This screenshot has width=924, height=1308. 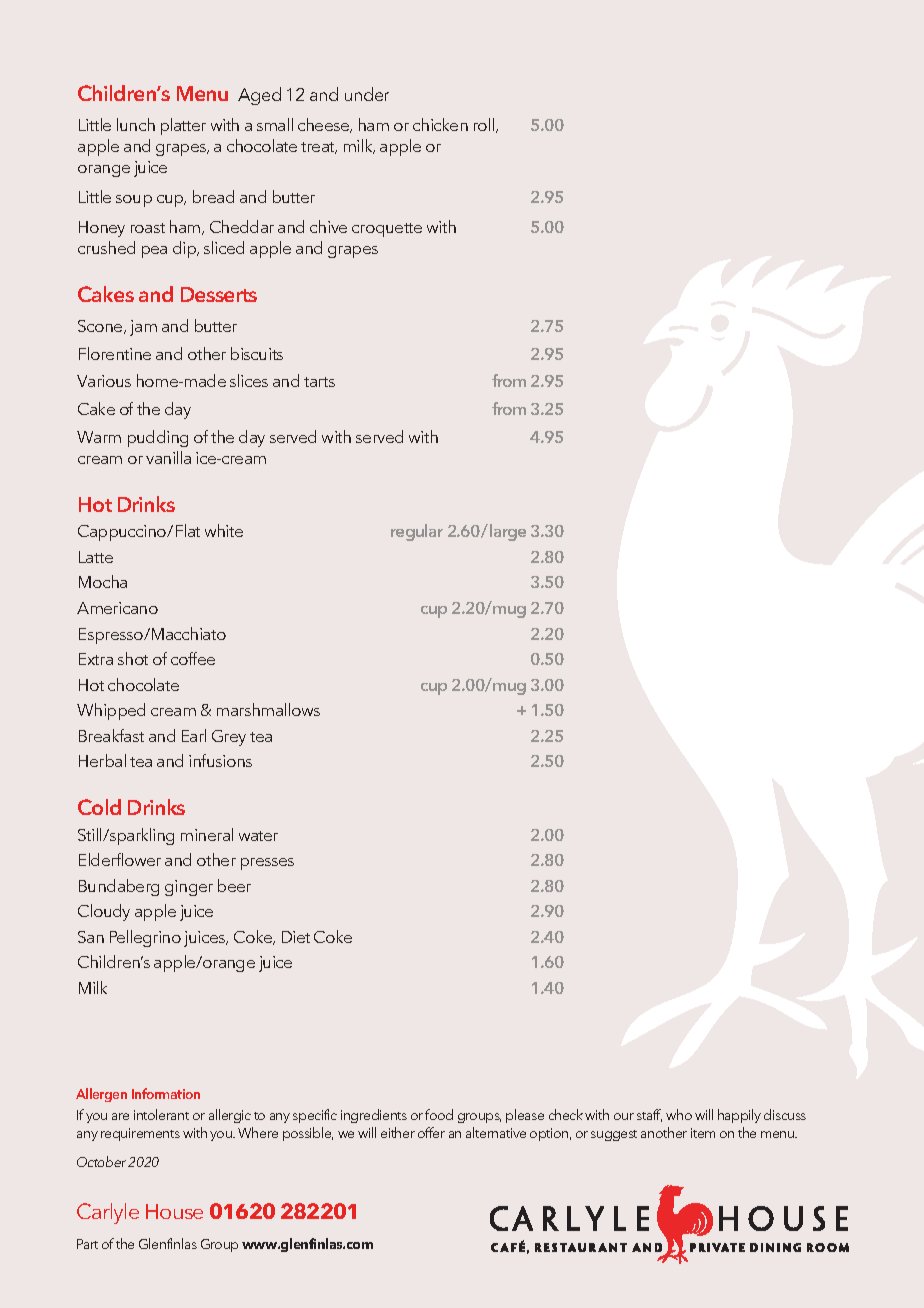 What do you see at coordinates (703, 1133) in the screenshot?
I see `item` at bounding box center [703, 1133].
